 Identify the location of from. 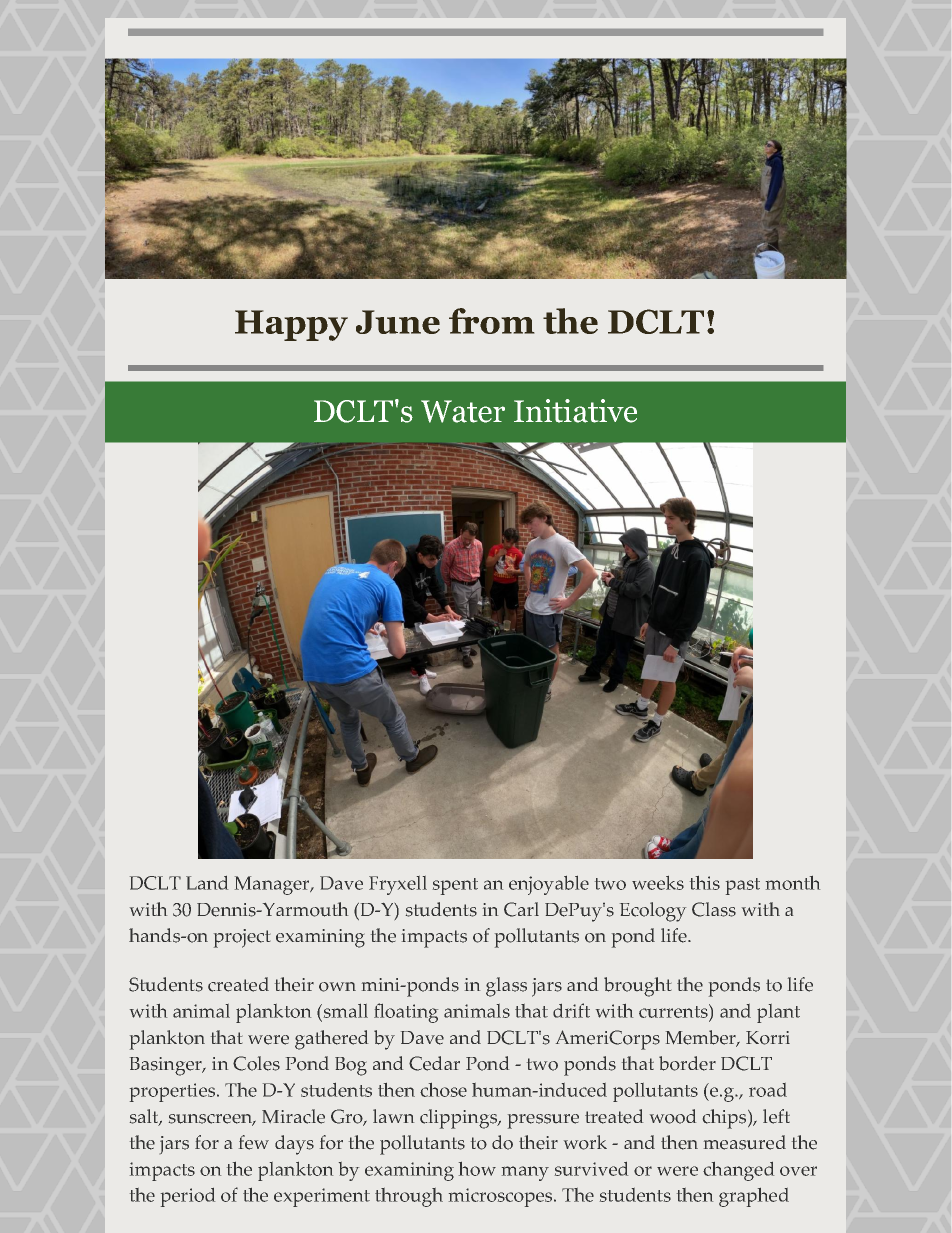
(492, 321).
